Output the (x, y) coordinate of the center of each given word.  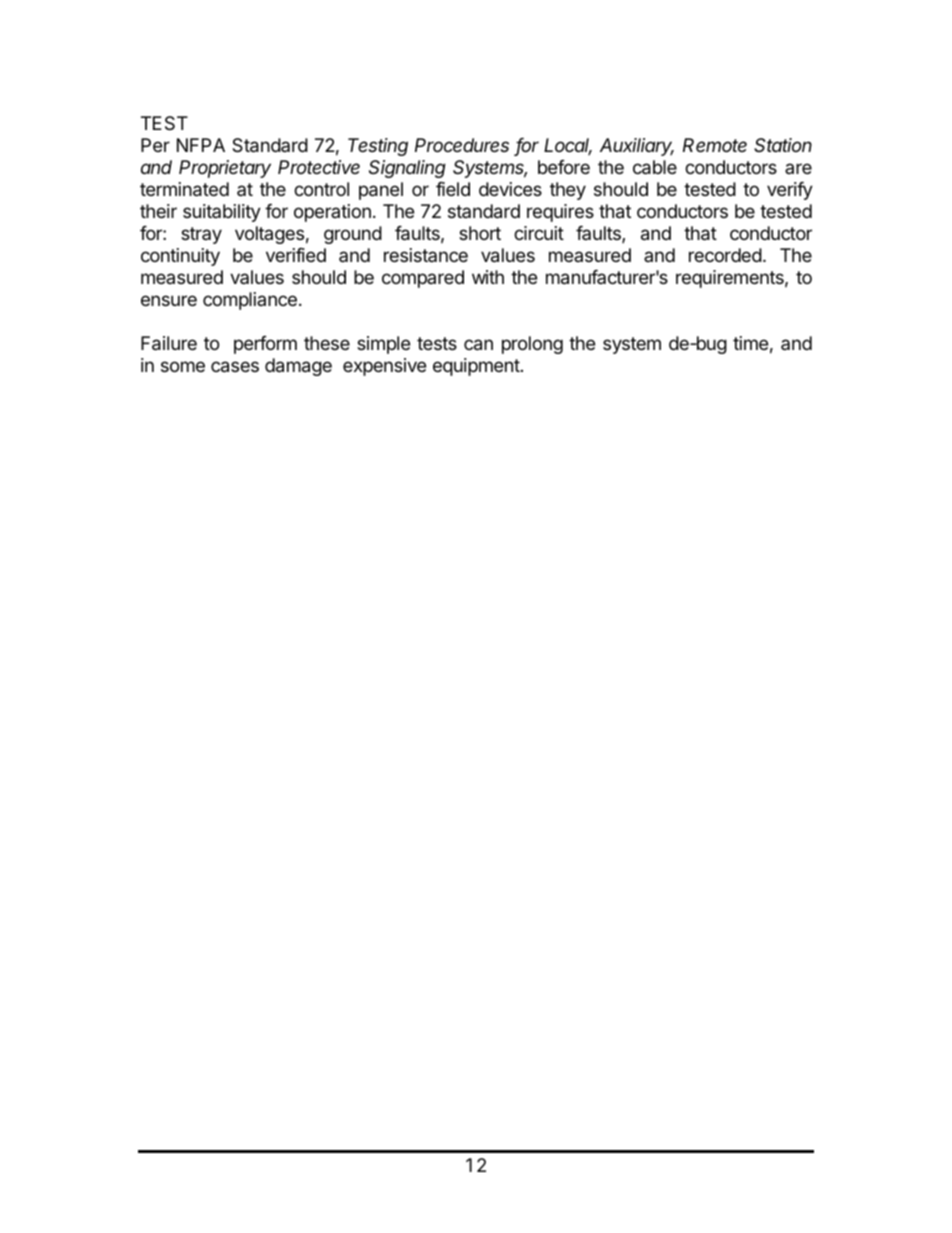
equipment (476, 367)
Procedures (462, 145)
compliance (250, 301)
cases (235, 367)
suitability (222, 213)
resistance (426, 255)
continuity (180, 257)
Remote (715, 145)
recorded (725, 255)
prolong (532, 345)
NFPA (201, 145)
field (453, 189)
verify (790, 191)
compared (423, 279)
